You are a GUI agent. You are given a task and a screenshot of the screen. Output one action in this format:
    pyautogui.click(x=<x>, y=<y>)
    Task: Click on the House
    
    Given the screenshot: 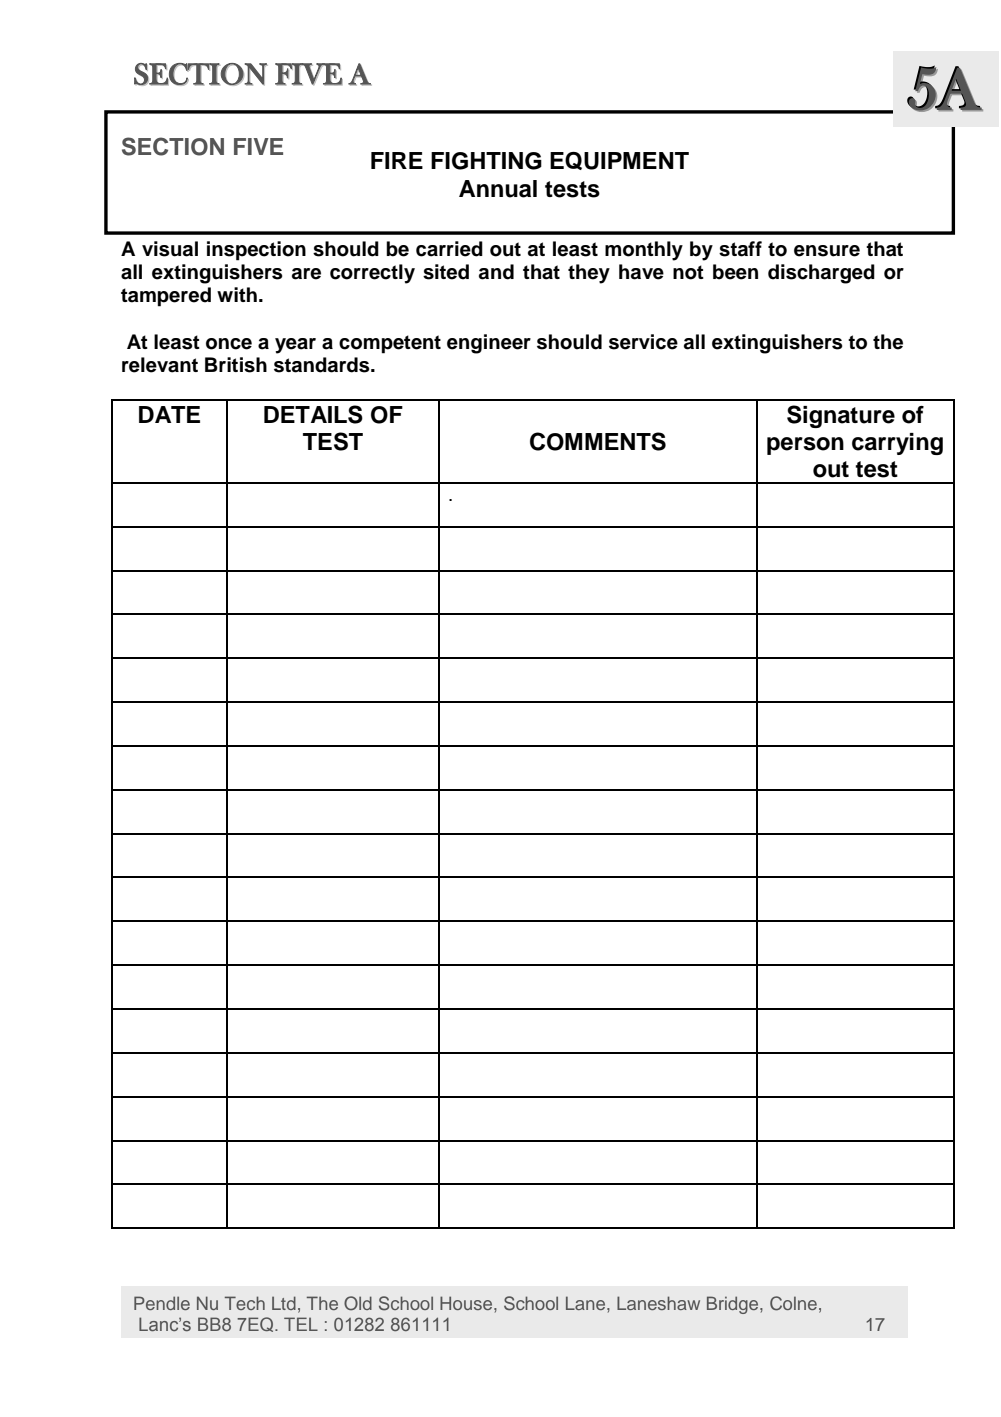 What is the action you would take?
    pyautogui.click(x=467, y=1303)
